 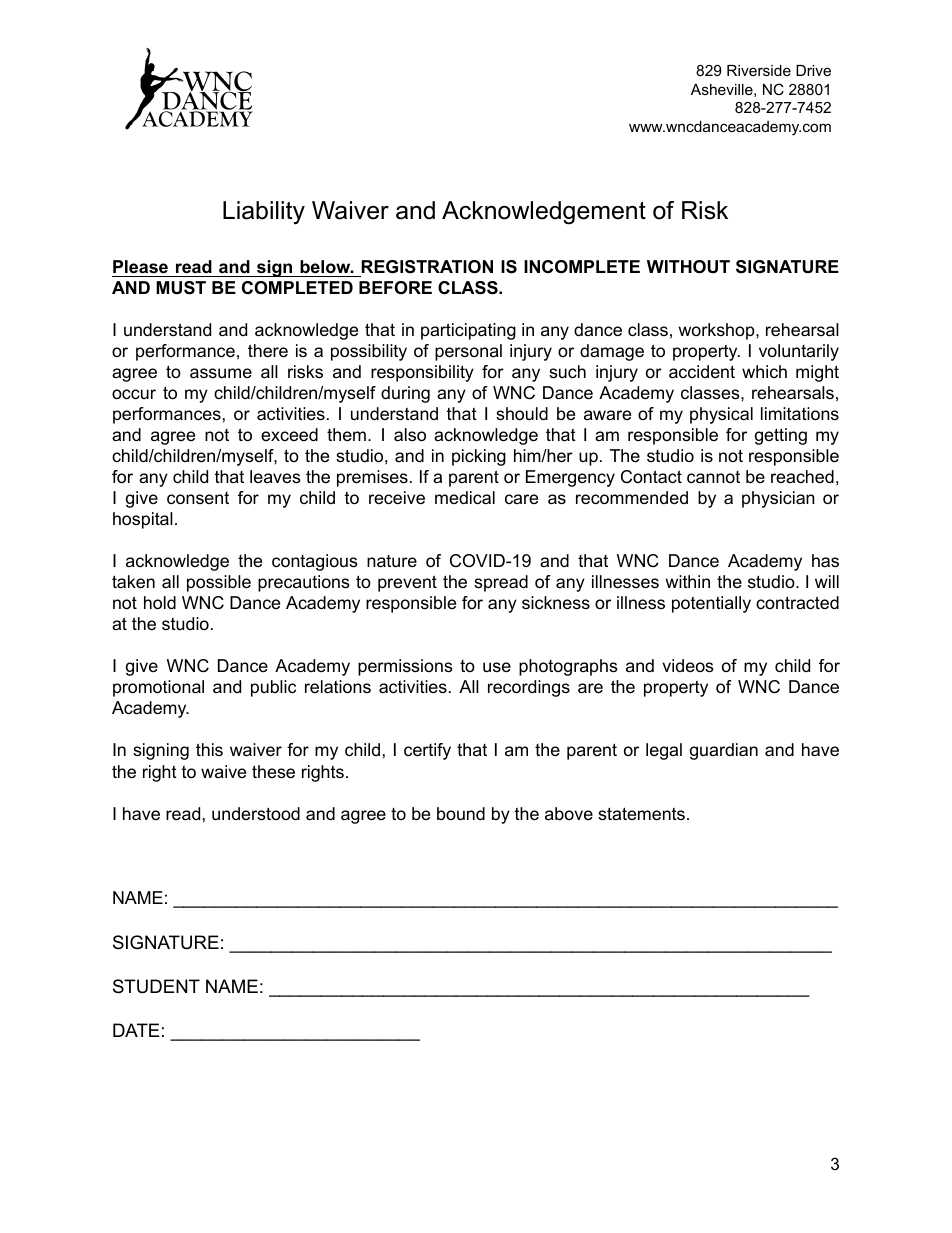 What do you see at coordinates (522, 414) in the screenshot?
I see `should` at bounding box center [522, 414].
